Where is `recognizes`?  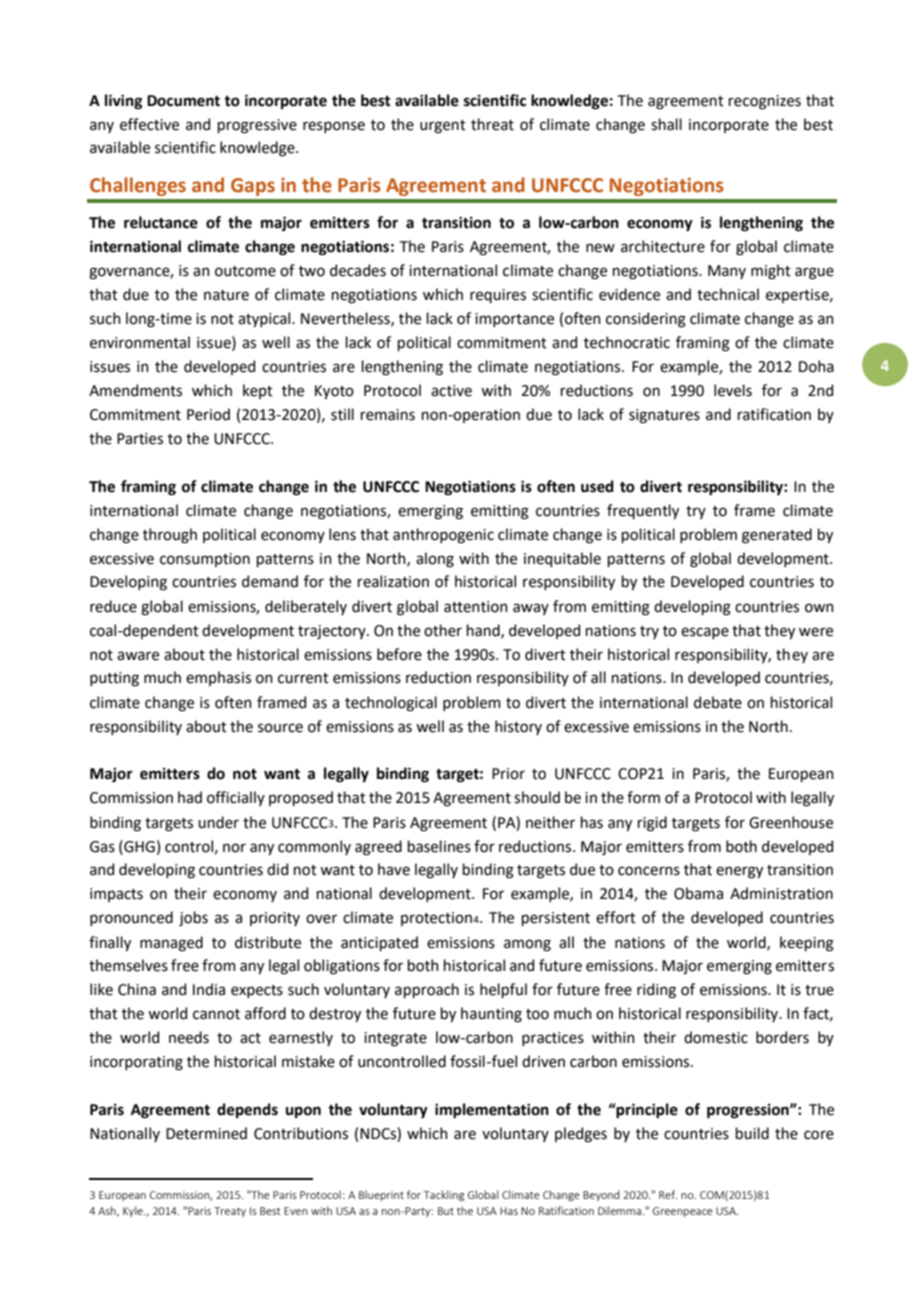
recognizes is located at coordinates (765, 102).
